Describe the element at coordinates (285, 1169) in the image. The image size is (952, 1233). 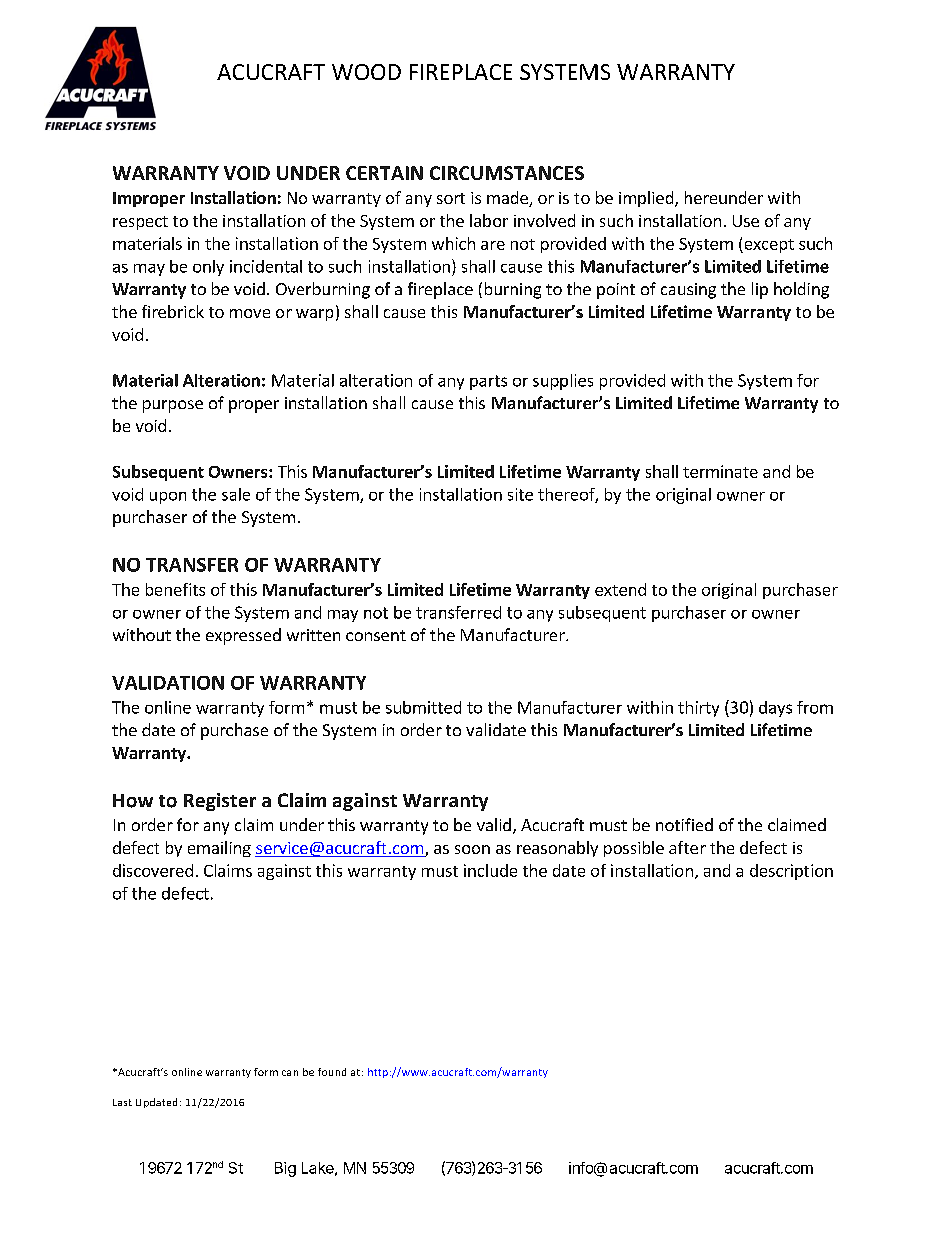
I see `Big` at that location.
